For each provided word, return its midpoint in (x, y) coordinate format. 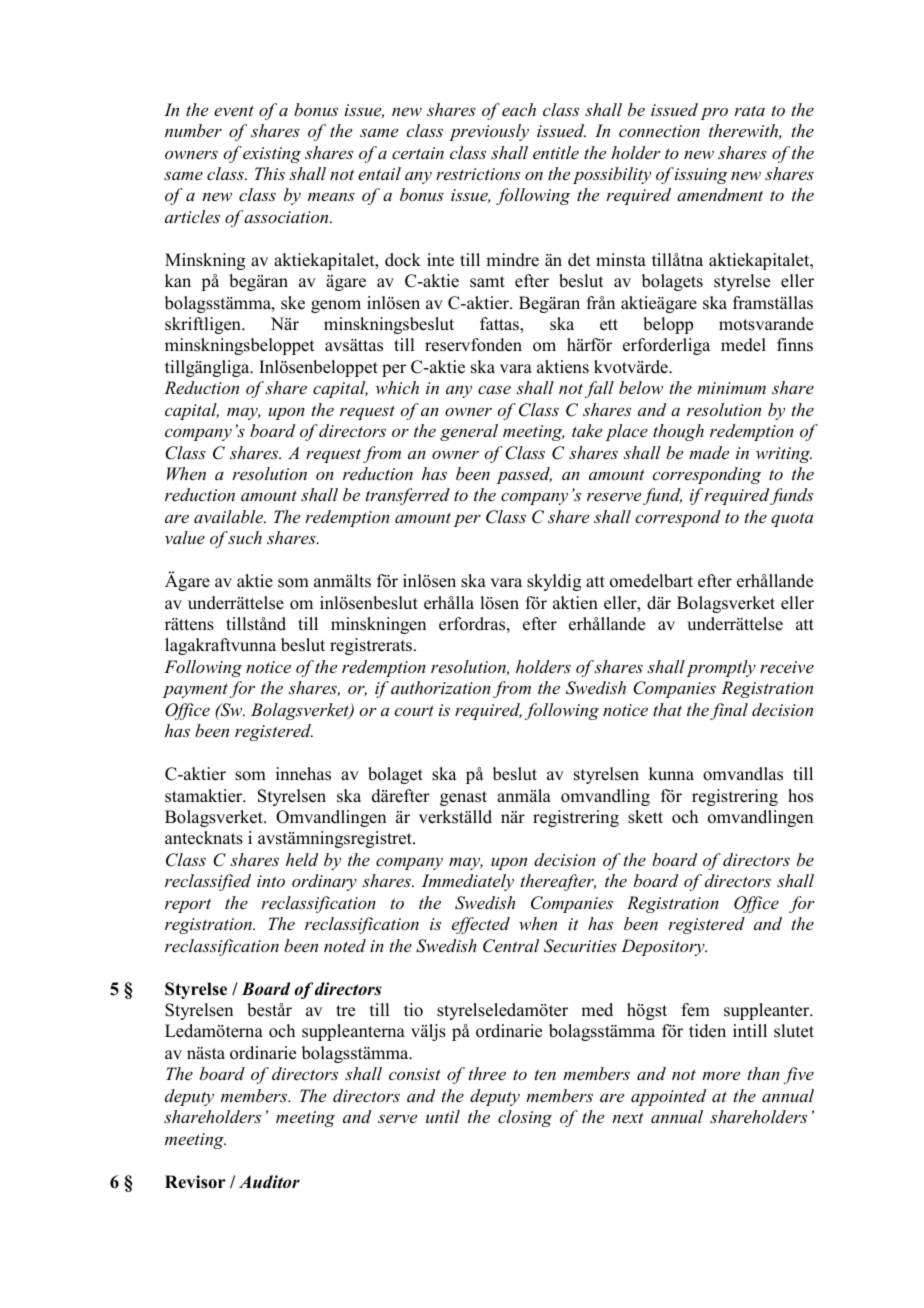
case (494, 389)
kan (178, 280)
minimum (731, 388)
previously (489, 132)
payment (195, 690)
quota (792, 519)
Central (511, 946)
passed (524, 475)
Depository (664, 947)
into (271, 881)
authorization (441, 687)
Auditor (269, 1182)
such (245, 537)
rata (749, 110)
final (729, 711)
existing (272, 155)
